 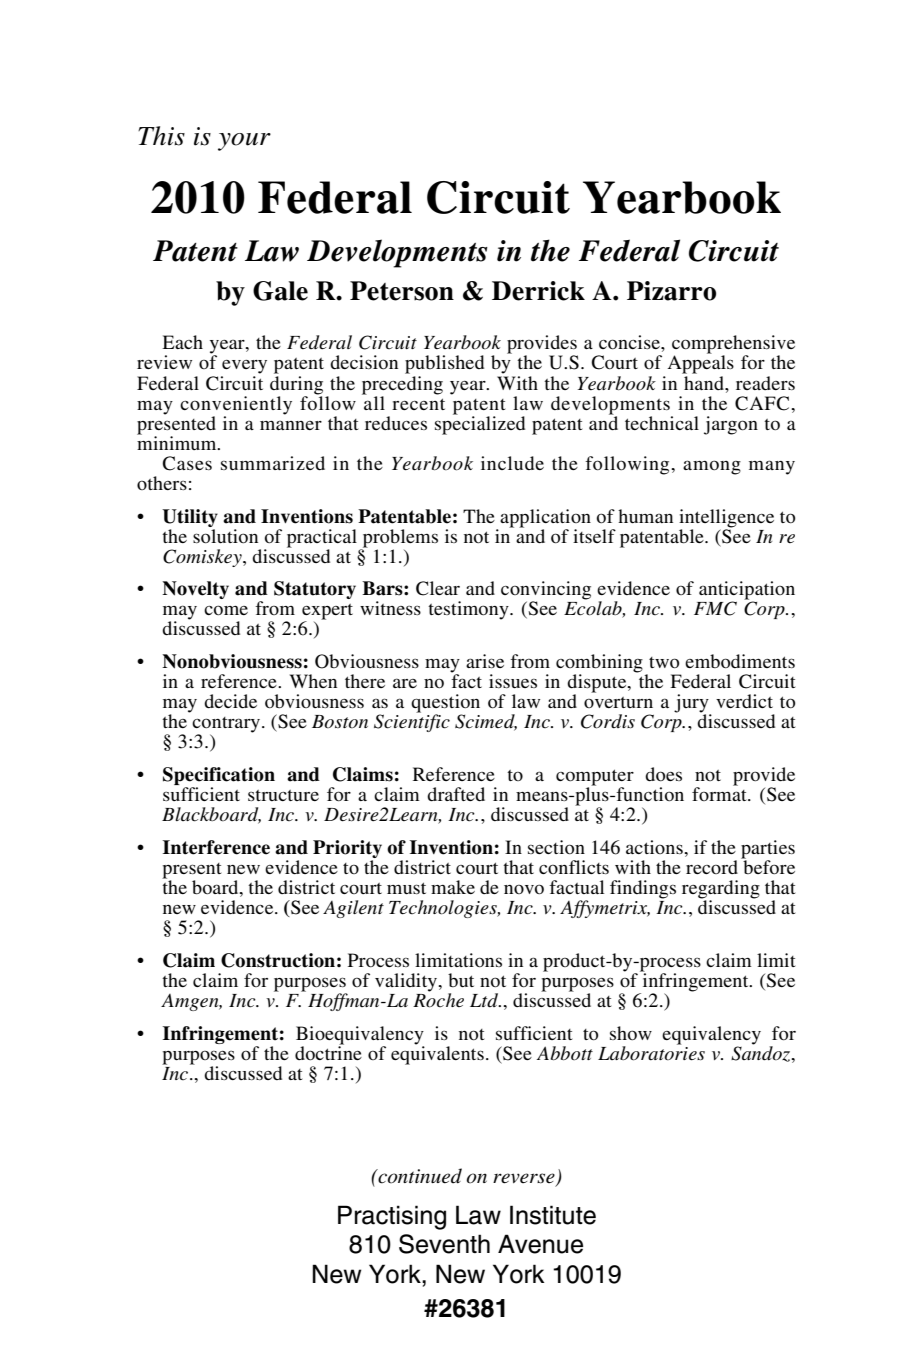 What do you see at coordinates (726, 518) in the document?
I see `intelligence` at bounding box center [726, 518].
